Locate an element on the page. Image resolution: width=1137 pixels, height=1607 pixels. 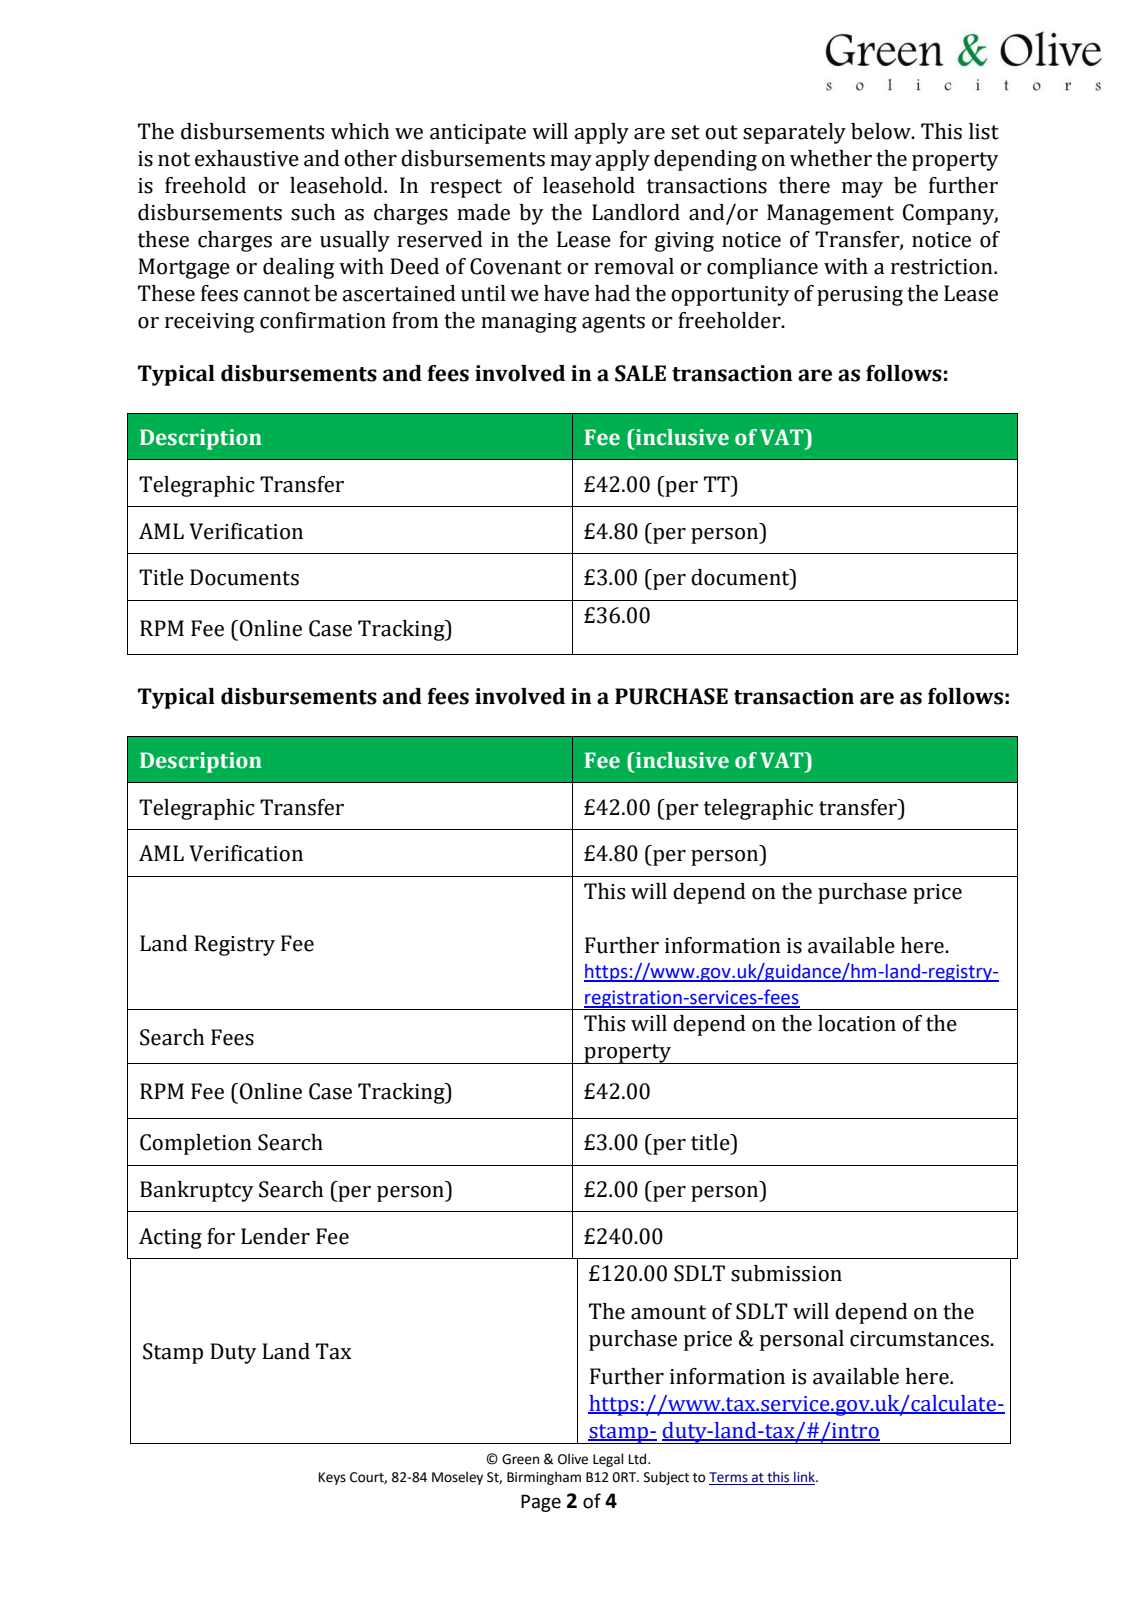
submission is located at coordinates (786, 1273).
